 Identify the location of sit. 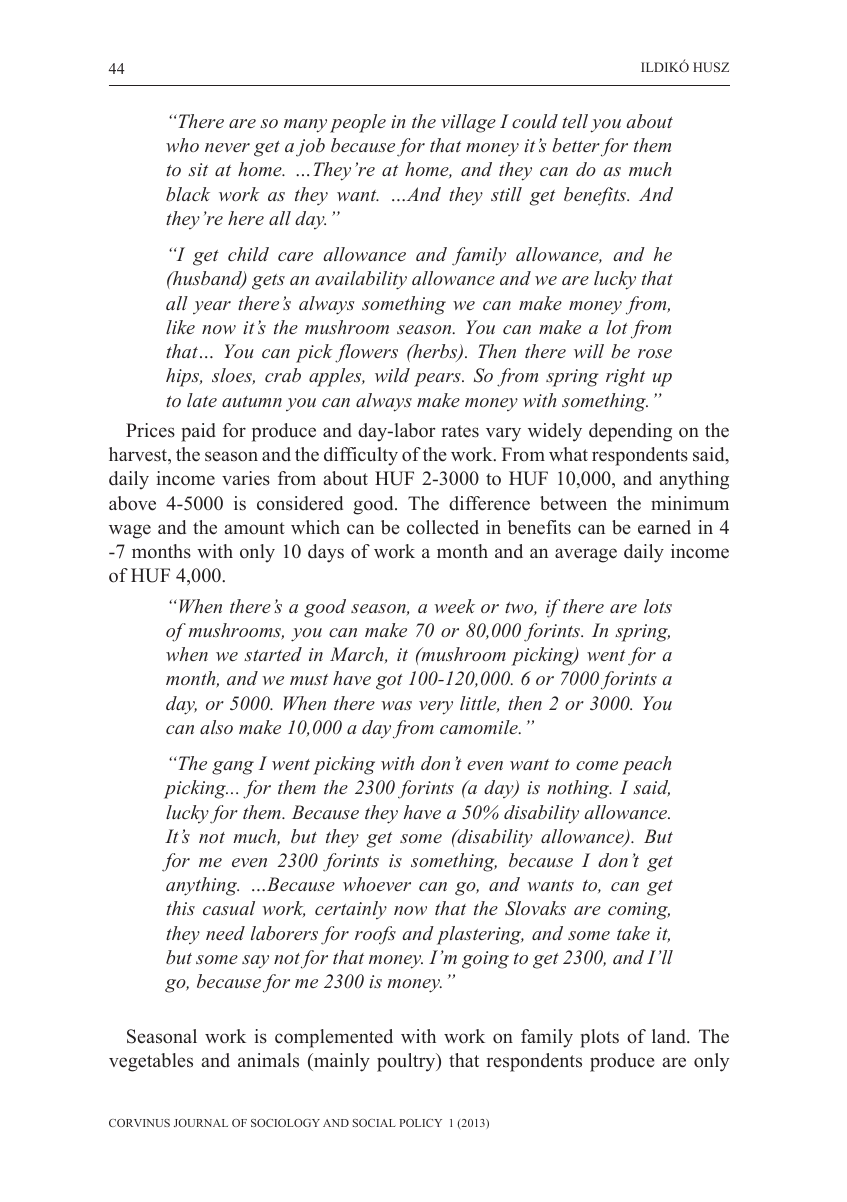
(198, 169).
